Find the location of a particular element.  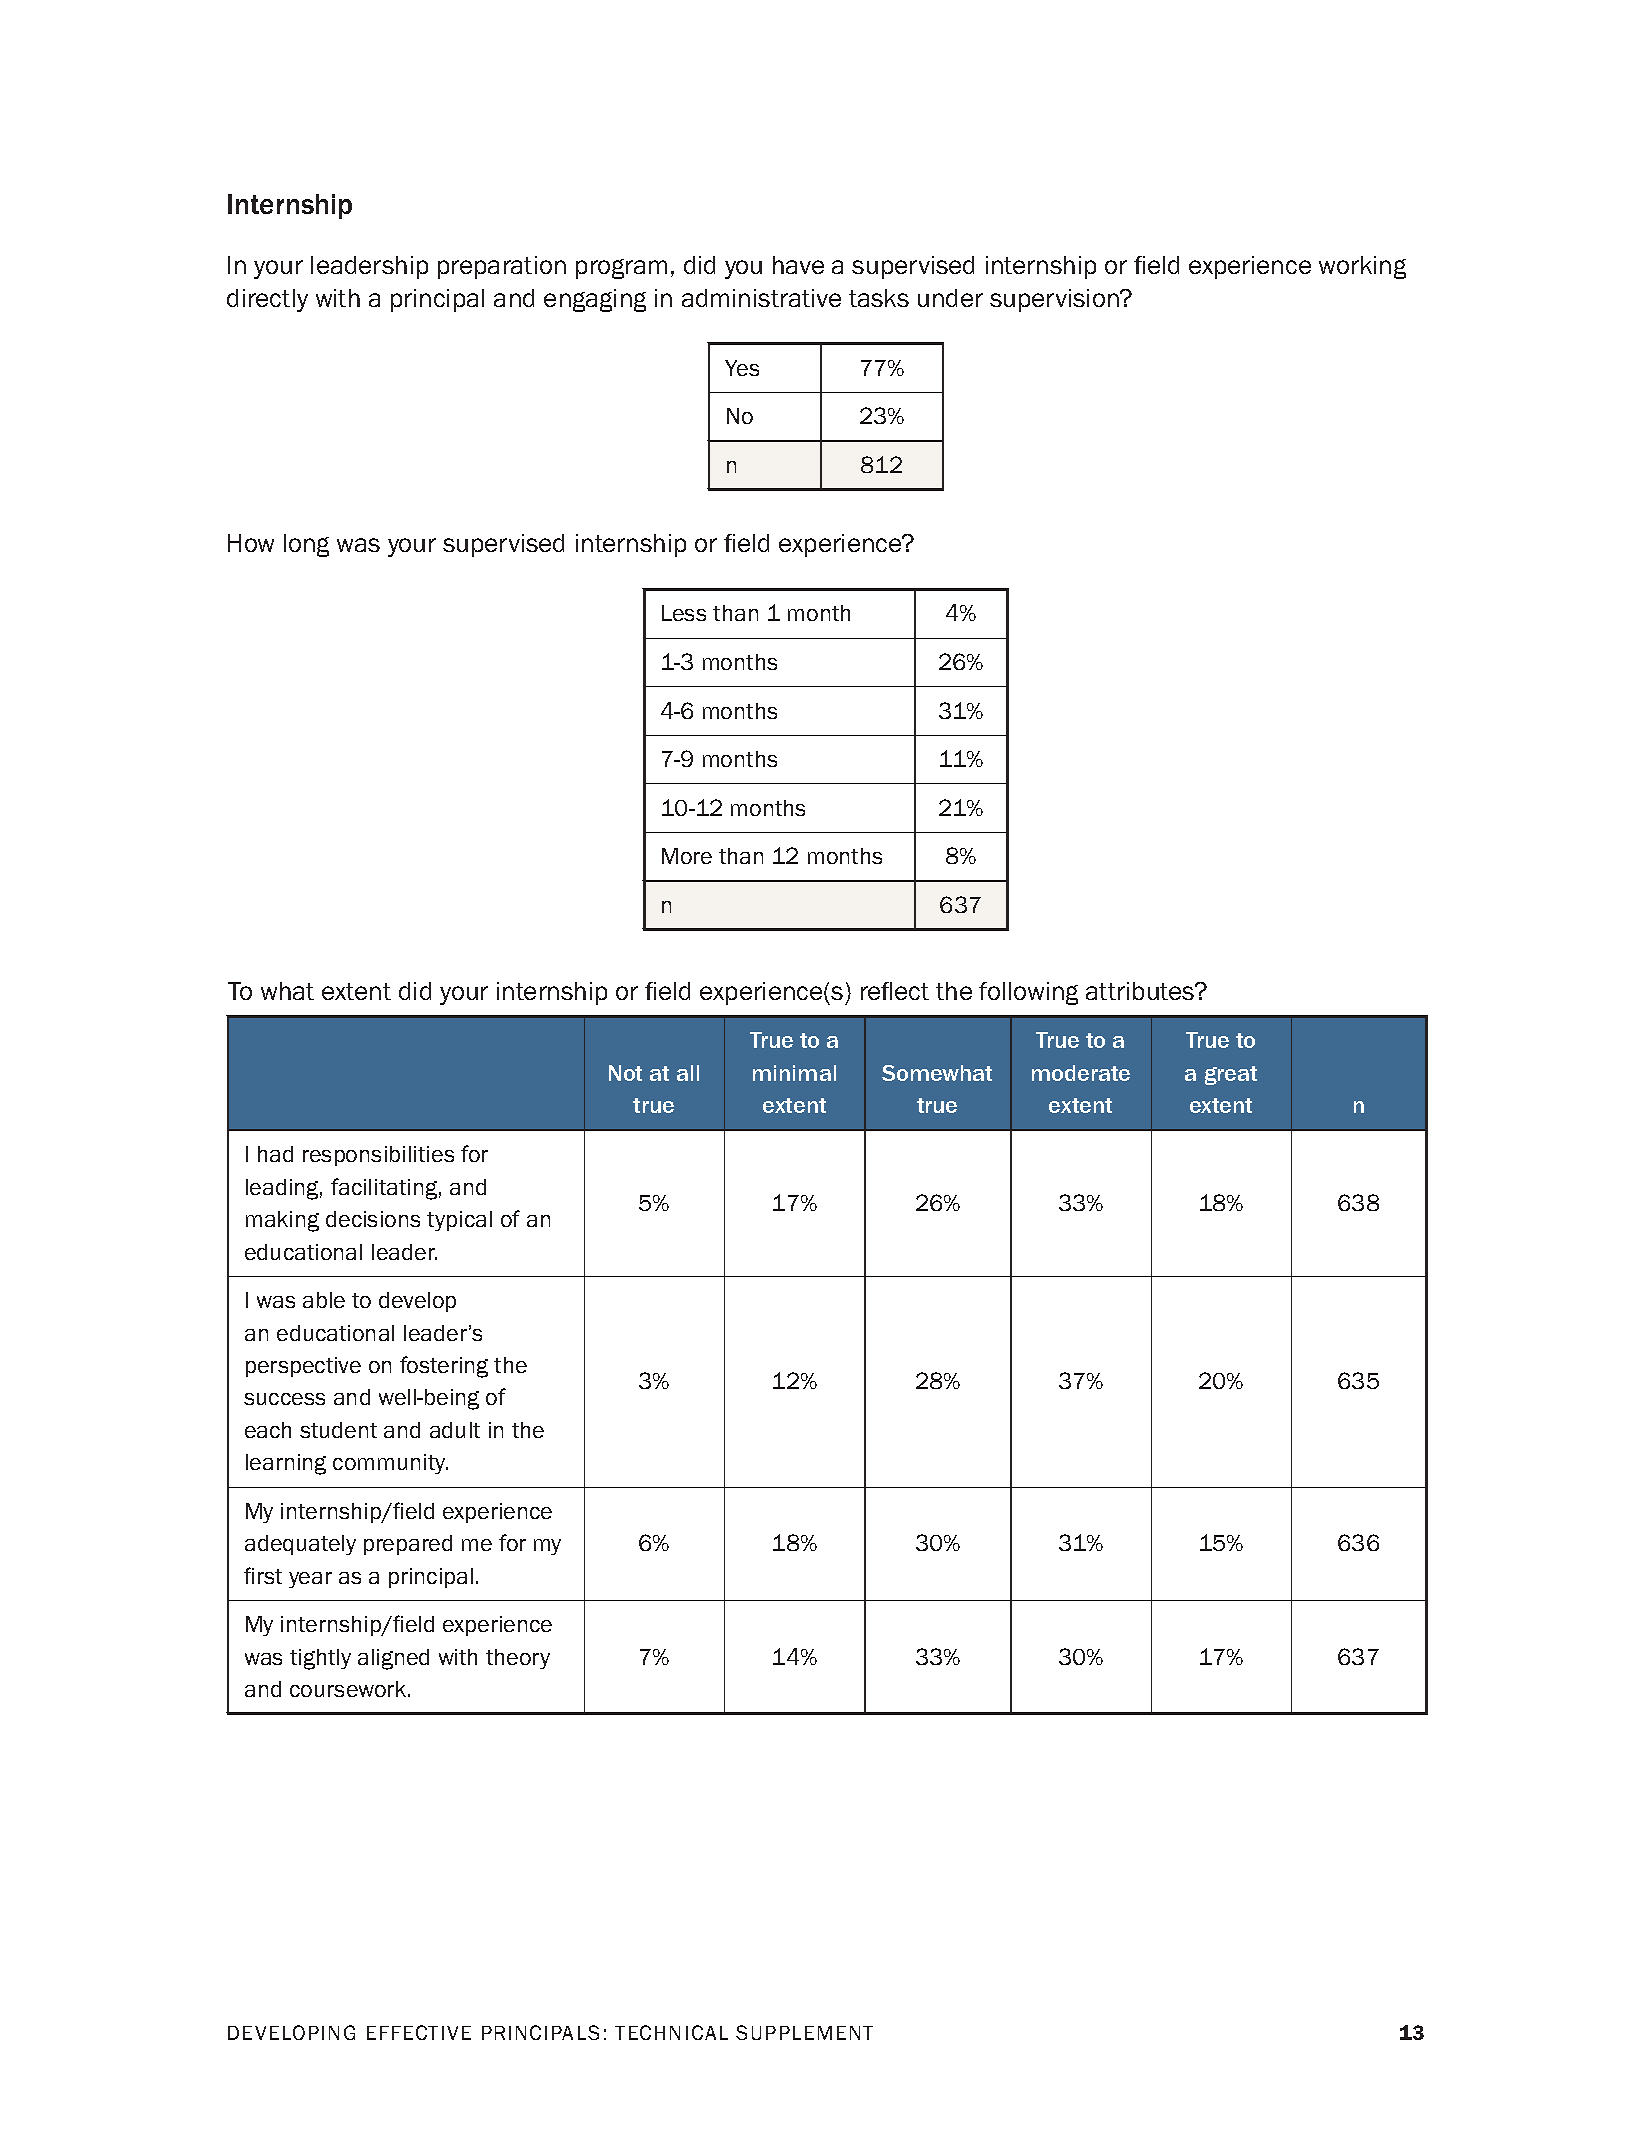

working is located at coordinates (1362, 267).
